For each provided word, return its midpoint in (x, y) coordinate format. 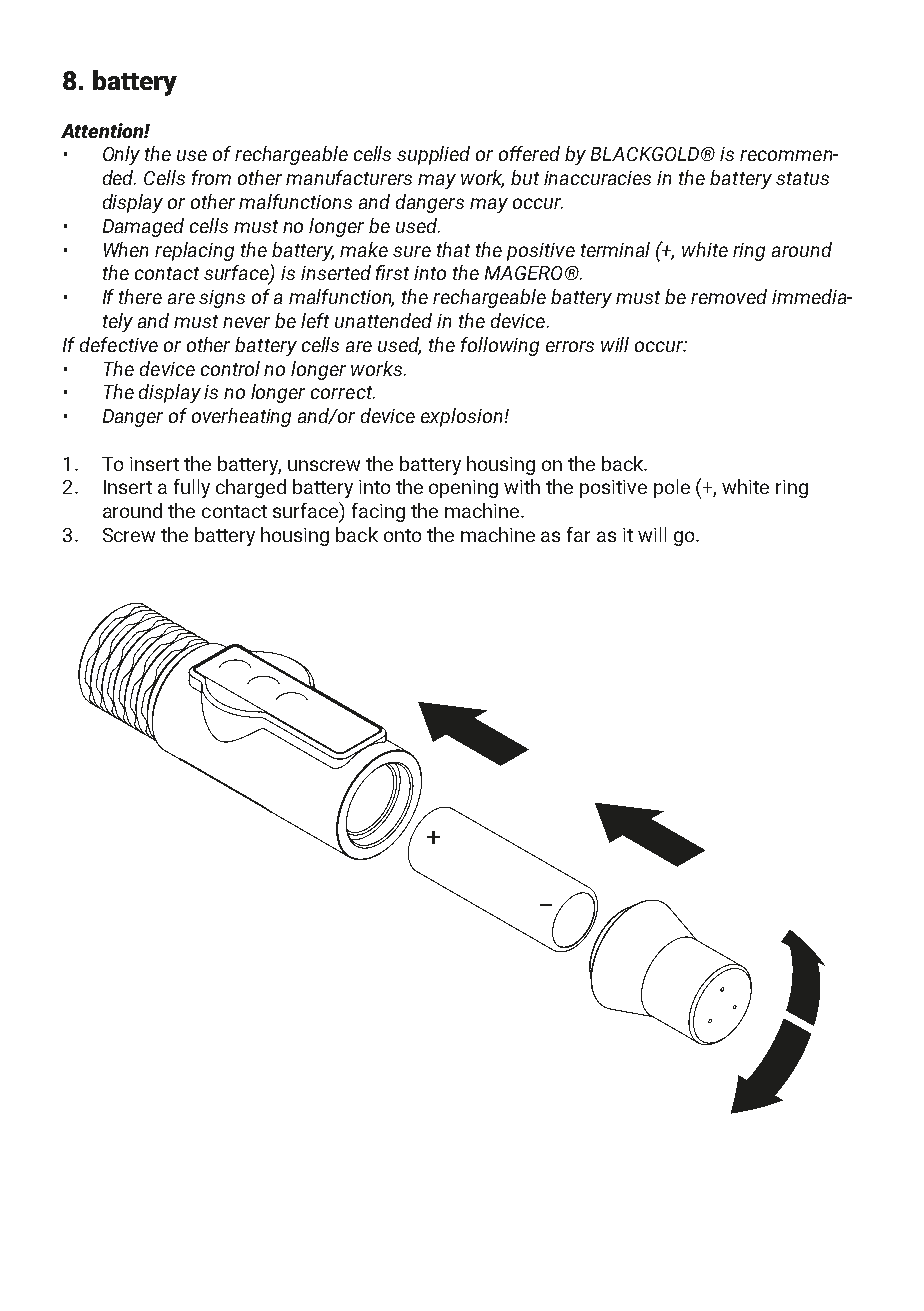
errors (570, 346)
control (230, 368)
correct (343, 392)
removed (729, 296)
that (453, 249)
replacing (194, 251)
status (802, 178)
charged (251, 488)
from (211, 177)
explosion (463, 417)
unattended (383, 320)
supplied (433, 155)
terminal (615, 249)
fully (192, 488)
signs (222, 299)
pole (672, 488)
